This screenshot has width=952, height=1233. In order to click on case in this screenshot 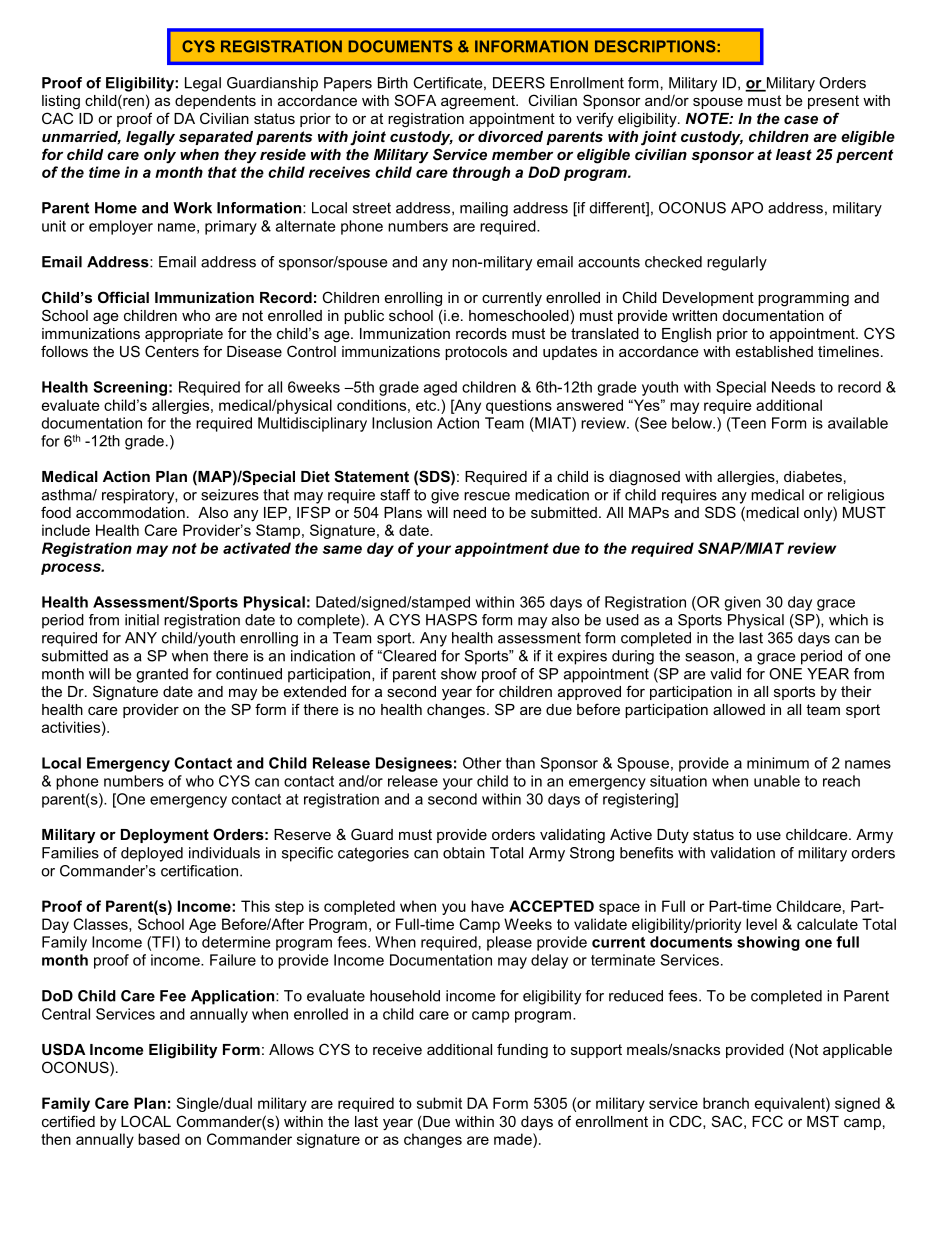, I will do `click(801, 119)`.
